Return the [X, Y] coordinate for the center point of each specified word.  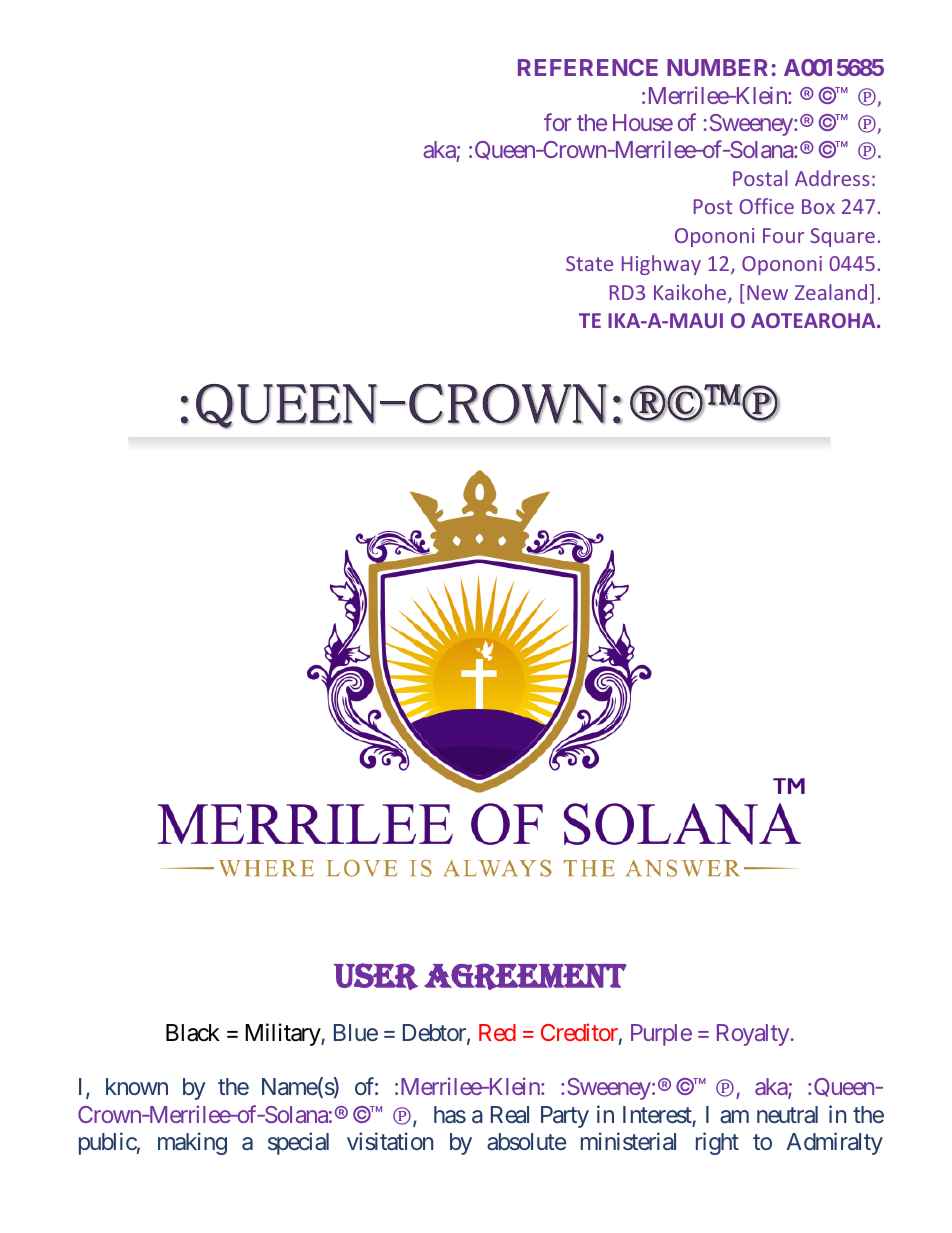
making [192, 1143]
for [557, 122]
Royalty [753, 1035]
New [767, 292]
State [589, 263]
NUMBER [717, 67]
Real [510, 1114]
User [376, 976]
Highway [661, 265]
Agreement [525, 976]
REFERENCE [588, 67]
